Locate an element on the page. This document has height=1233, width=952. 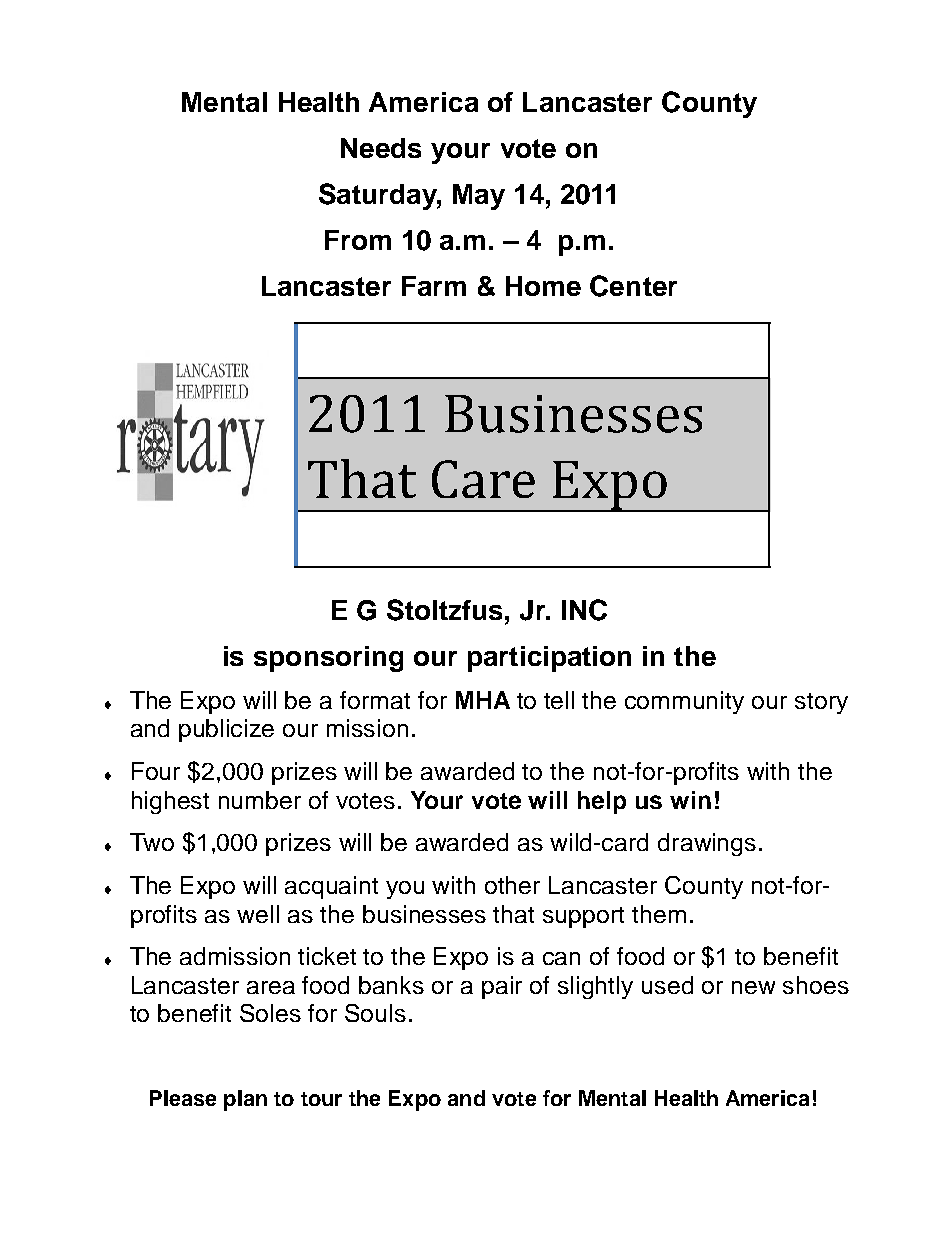
pair is located at coordinates (502, 987).
